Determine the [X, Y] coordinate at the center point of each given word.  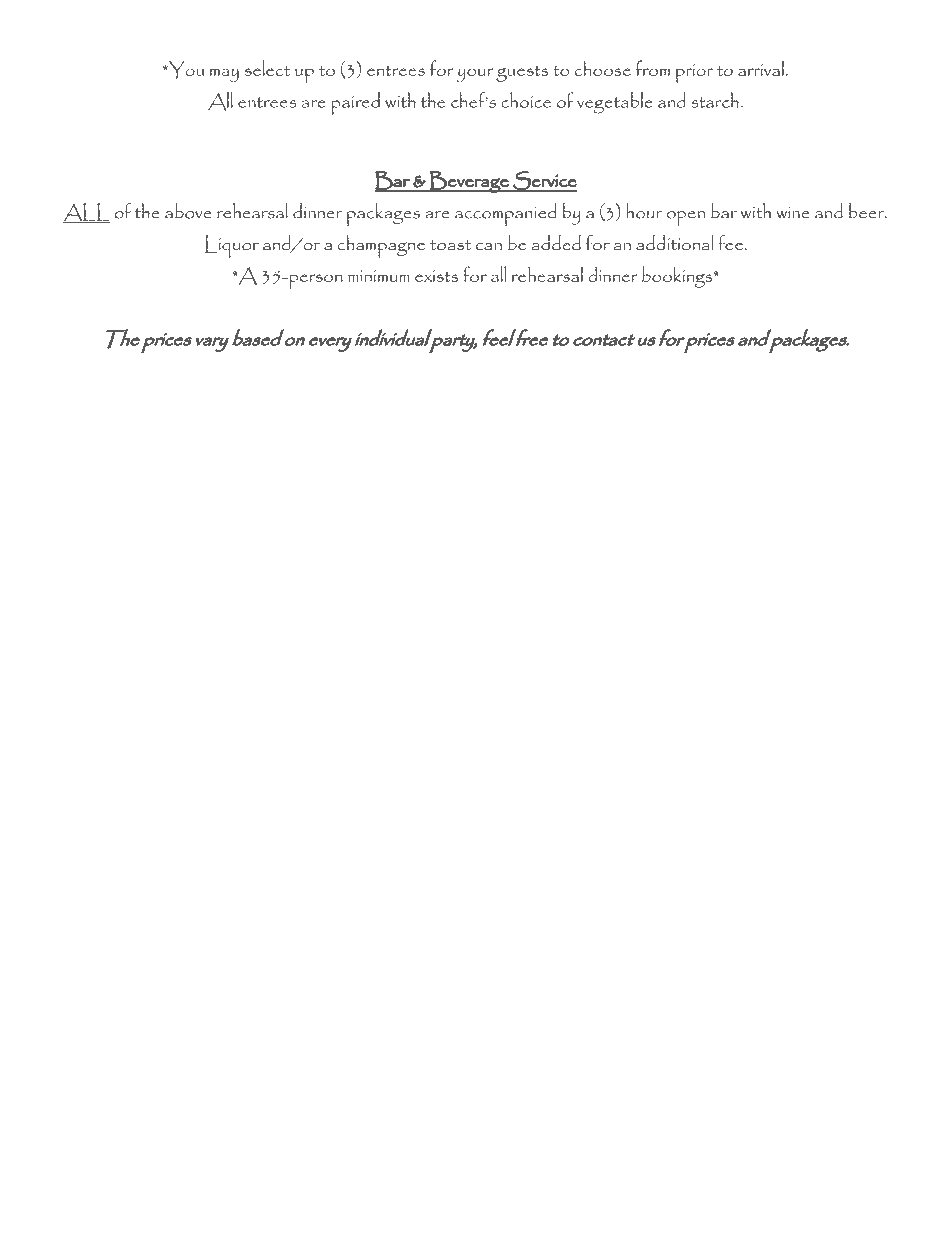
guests [522, 73]
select [267, 68]
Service [544, 181]
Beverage [469, 182]
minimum [378, 276]
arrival [761, 68]
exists [437, 276]
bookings [678, 277]
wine [793, 212]
